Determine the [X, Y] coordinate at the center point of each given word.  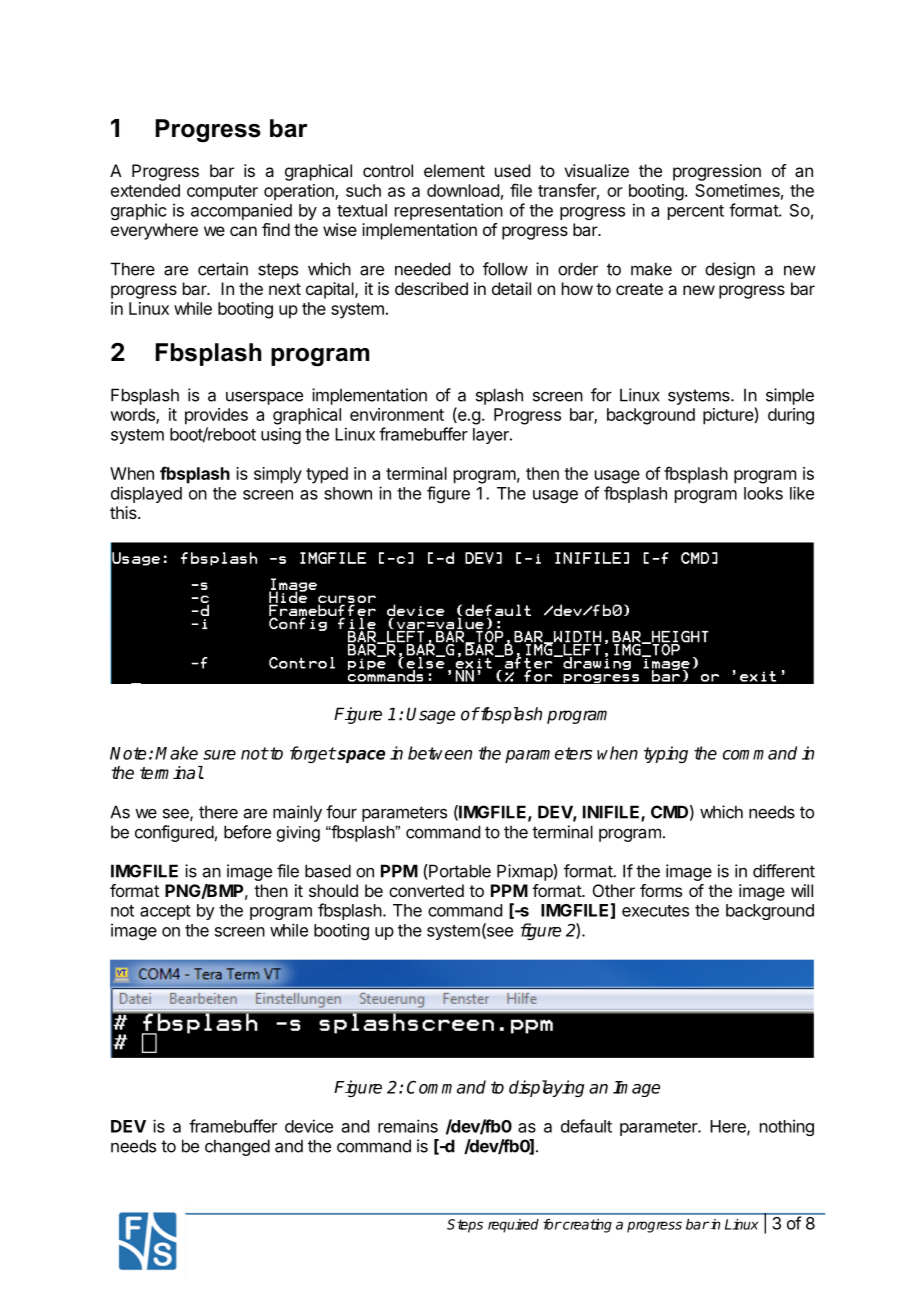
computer [222, 193]
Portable [459, 871]
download [463, 190]
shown [348, 493]
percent [696, 212]
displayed [146, 494]
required [513, 1226]
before [247, 832]
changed [237, 1147]
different [784, 871]
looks [763, 493]
